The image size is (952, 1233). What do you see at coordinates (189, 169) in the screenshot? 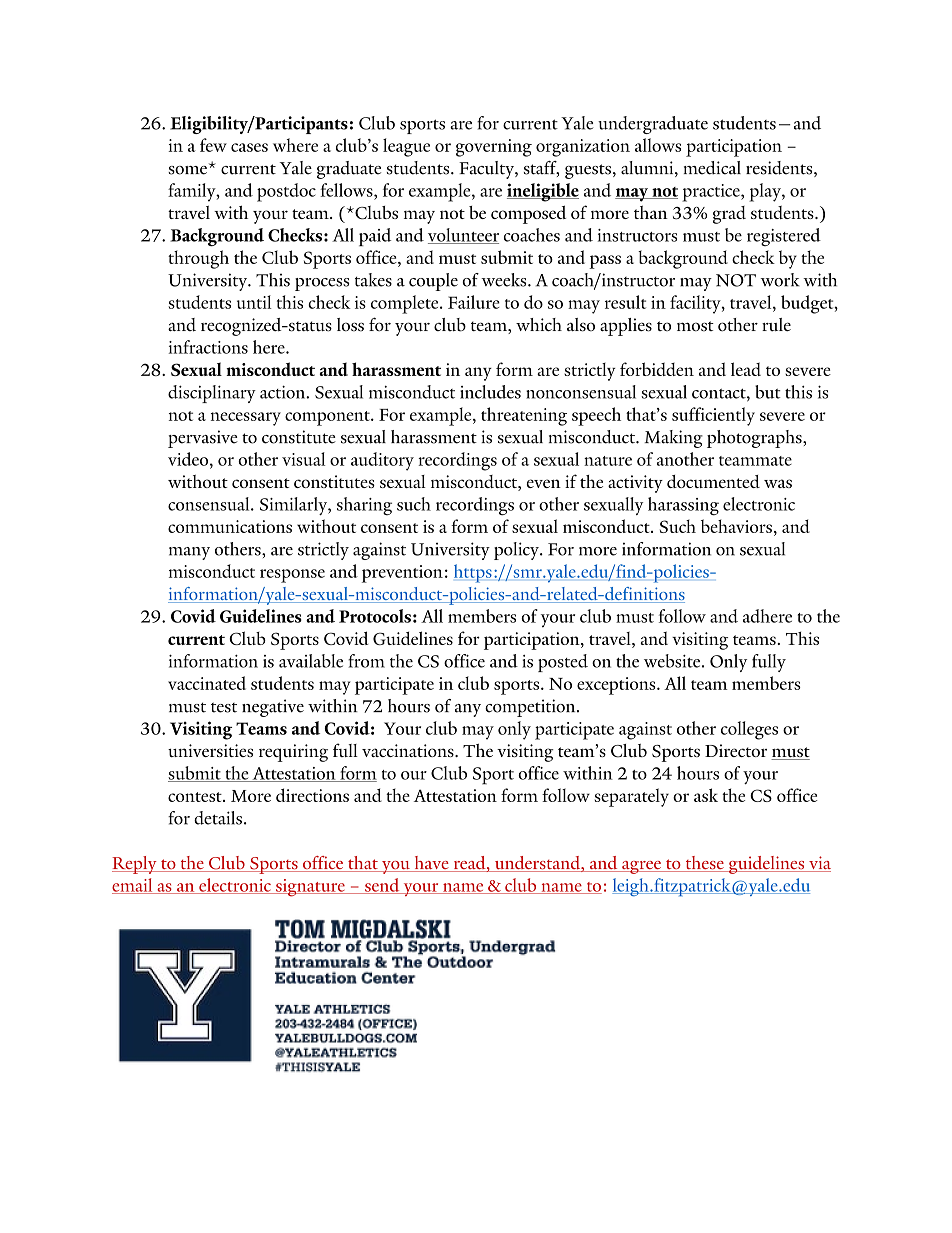
I see `some` at bounding box center [189, 169].
